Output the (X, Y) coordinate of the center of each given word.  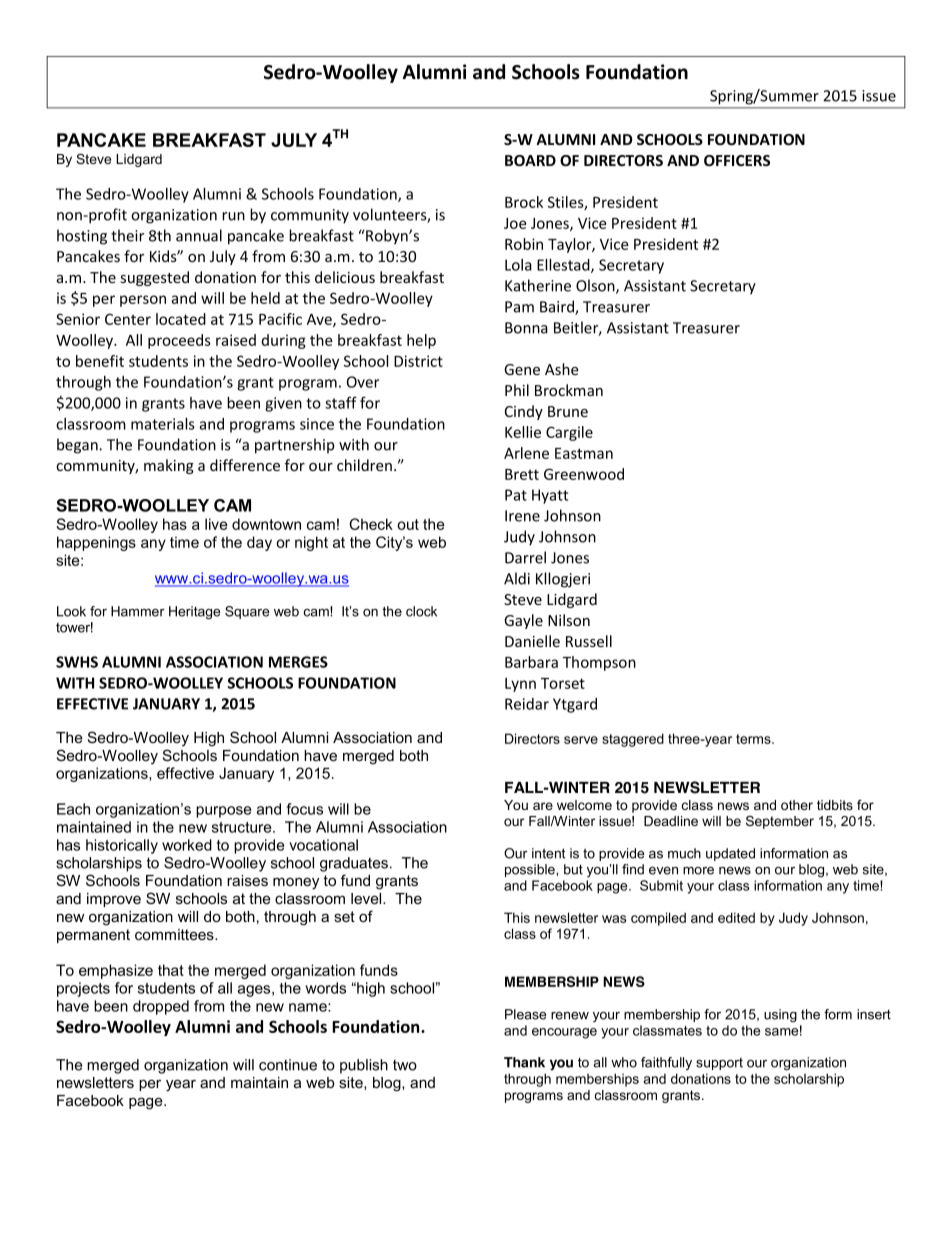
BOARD (530, 160)
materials (163, 424)
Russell (589, 641)
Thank (524, 1062)
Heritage (194, 612)
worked (187, 845)
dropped (161, 1007)
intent (548, 853)
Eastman (584, 453)
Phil (517, 390)
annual (199, 235)
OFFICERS (737, 160)
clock (421, 611)
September (780, 822)
